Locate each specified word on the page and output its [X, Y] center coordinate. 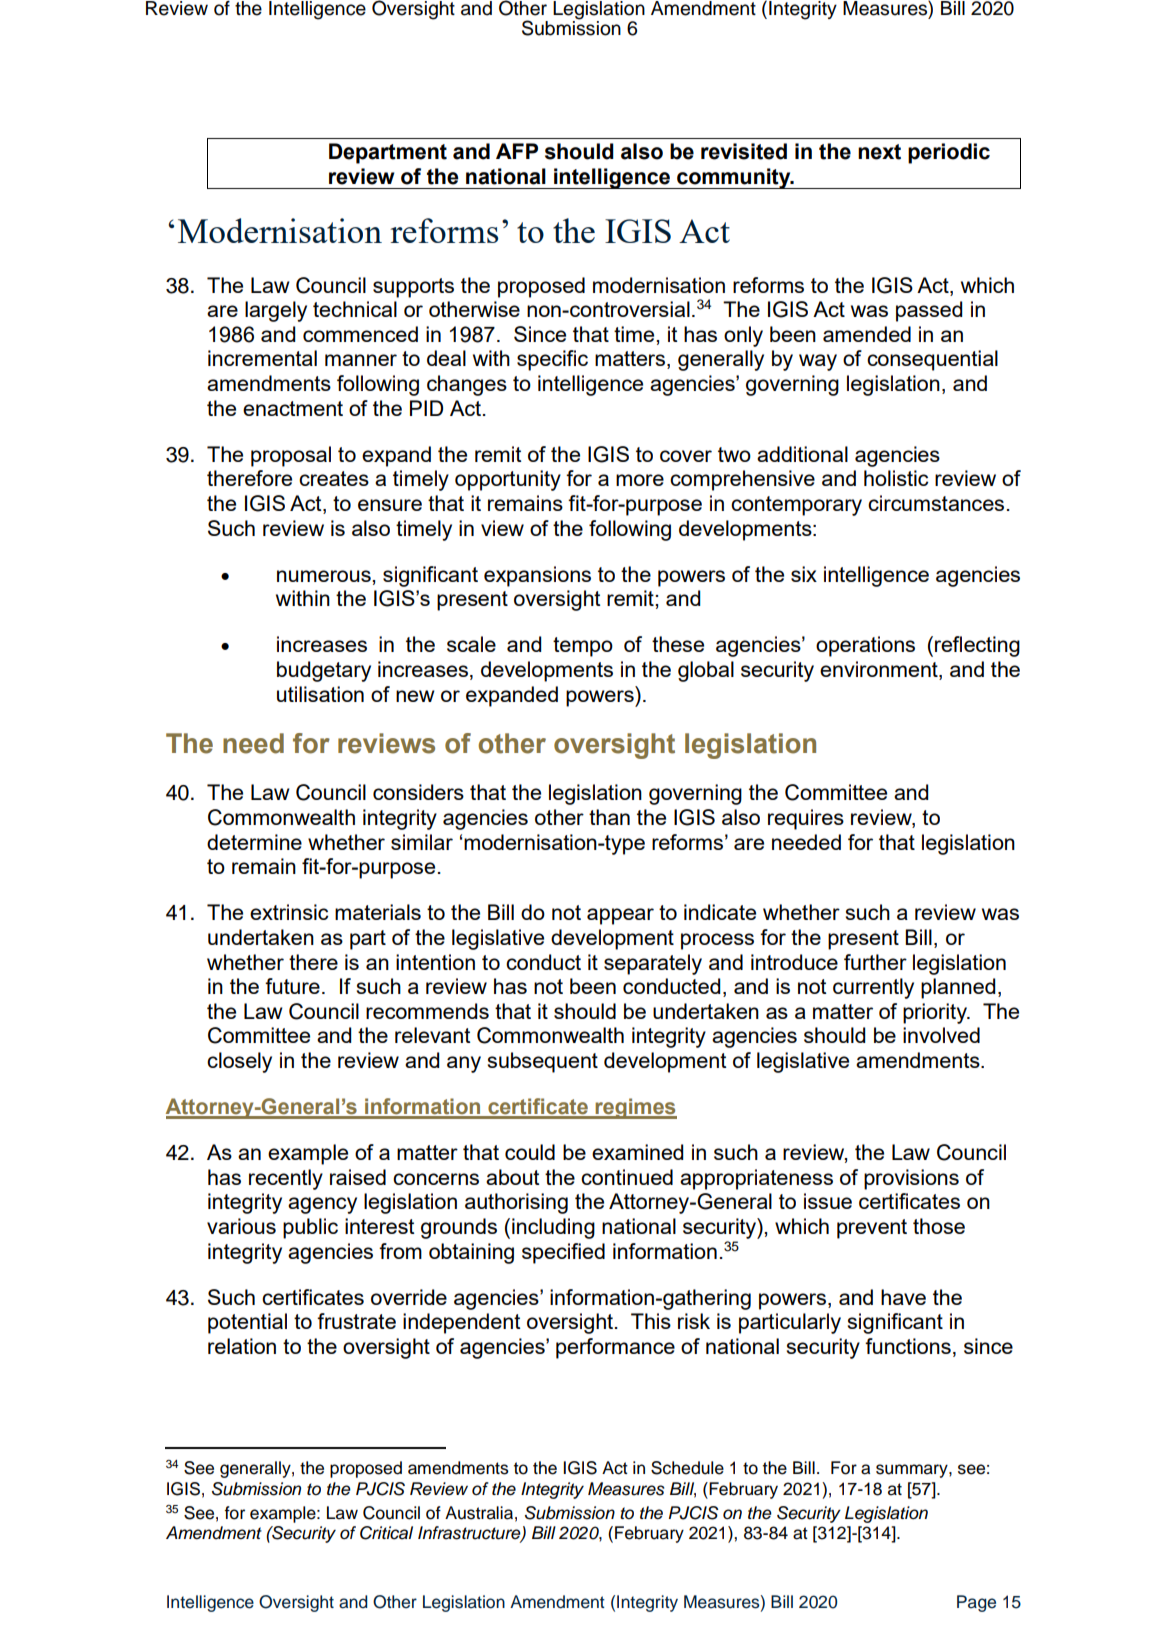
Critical [386, 1533]
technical [355, 309]
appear [620, 916]
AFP [517, 151]
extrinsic [289, 912]
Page [976, 1603]
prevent [872, 1229]
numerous [325, 576]
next [879, 152]
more [640, 480]
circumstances [936, 503]
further [875, 962]
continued [627, 1177]
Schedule [687, 1468]
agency [322, 1205]
